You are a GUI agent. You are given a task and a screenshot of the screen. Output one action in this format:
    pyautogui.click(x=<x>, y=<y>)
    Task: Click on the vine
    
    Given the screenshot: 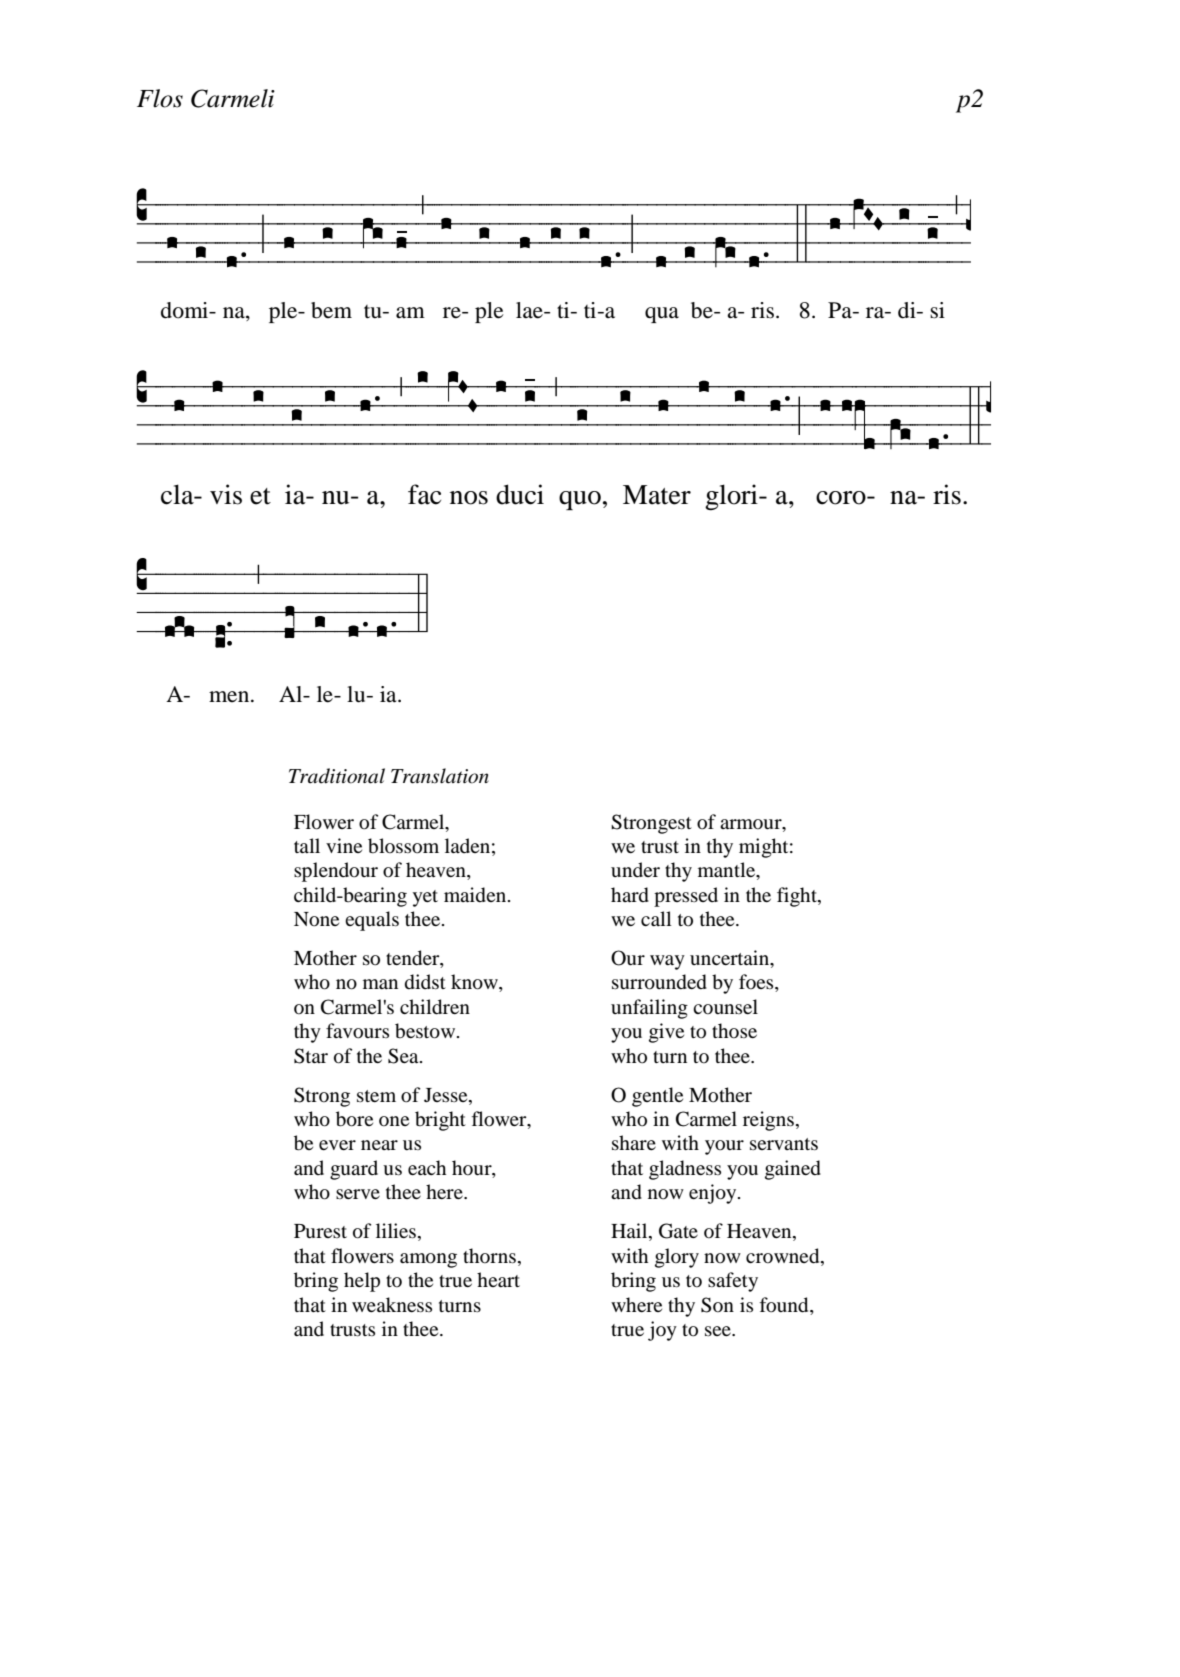 What is the action you would take?
    pyautogui.click(x=344, y=845)
